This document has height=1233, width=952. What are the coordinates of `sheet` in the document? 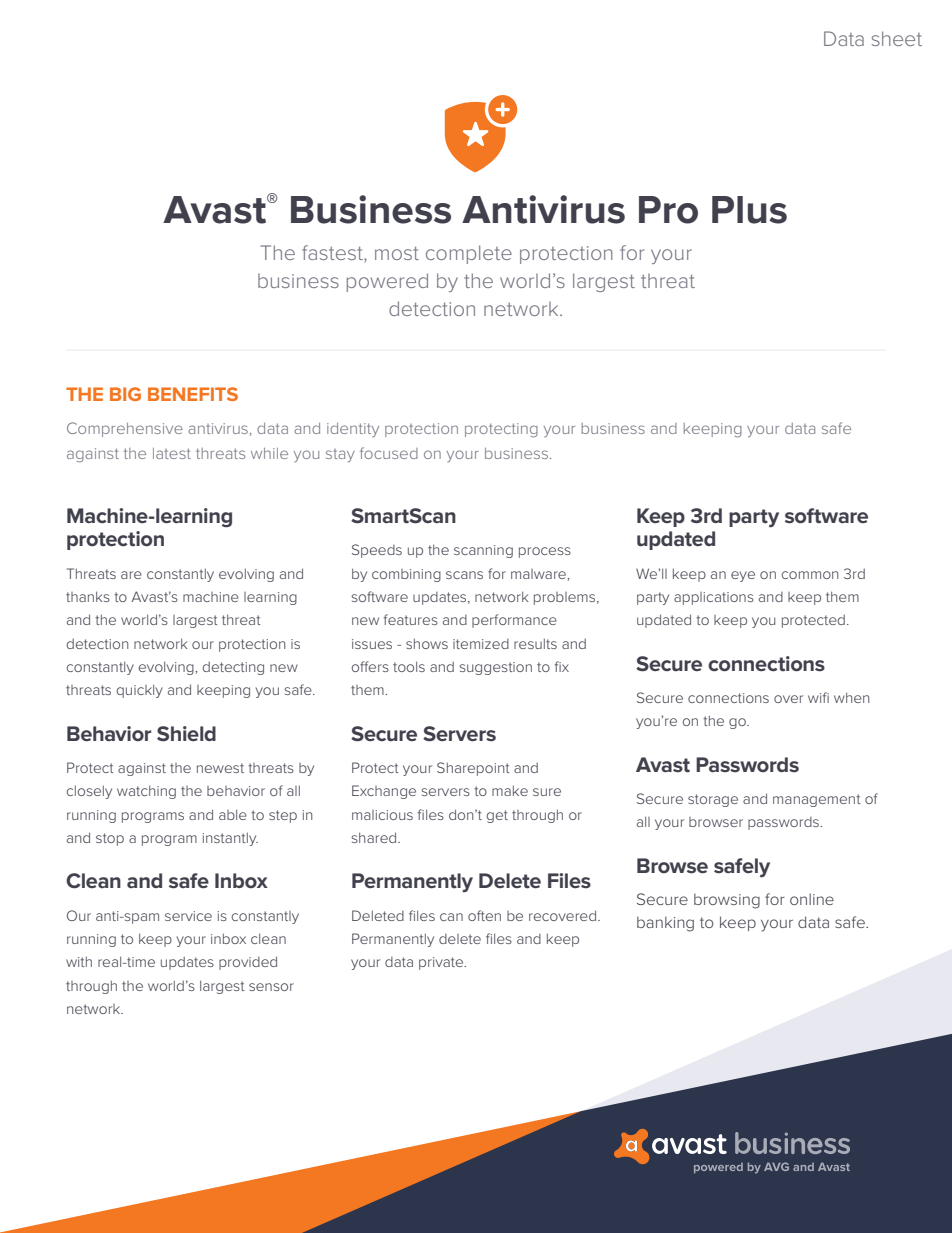 It's located at (897, 38).
